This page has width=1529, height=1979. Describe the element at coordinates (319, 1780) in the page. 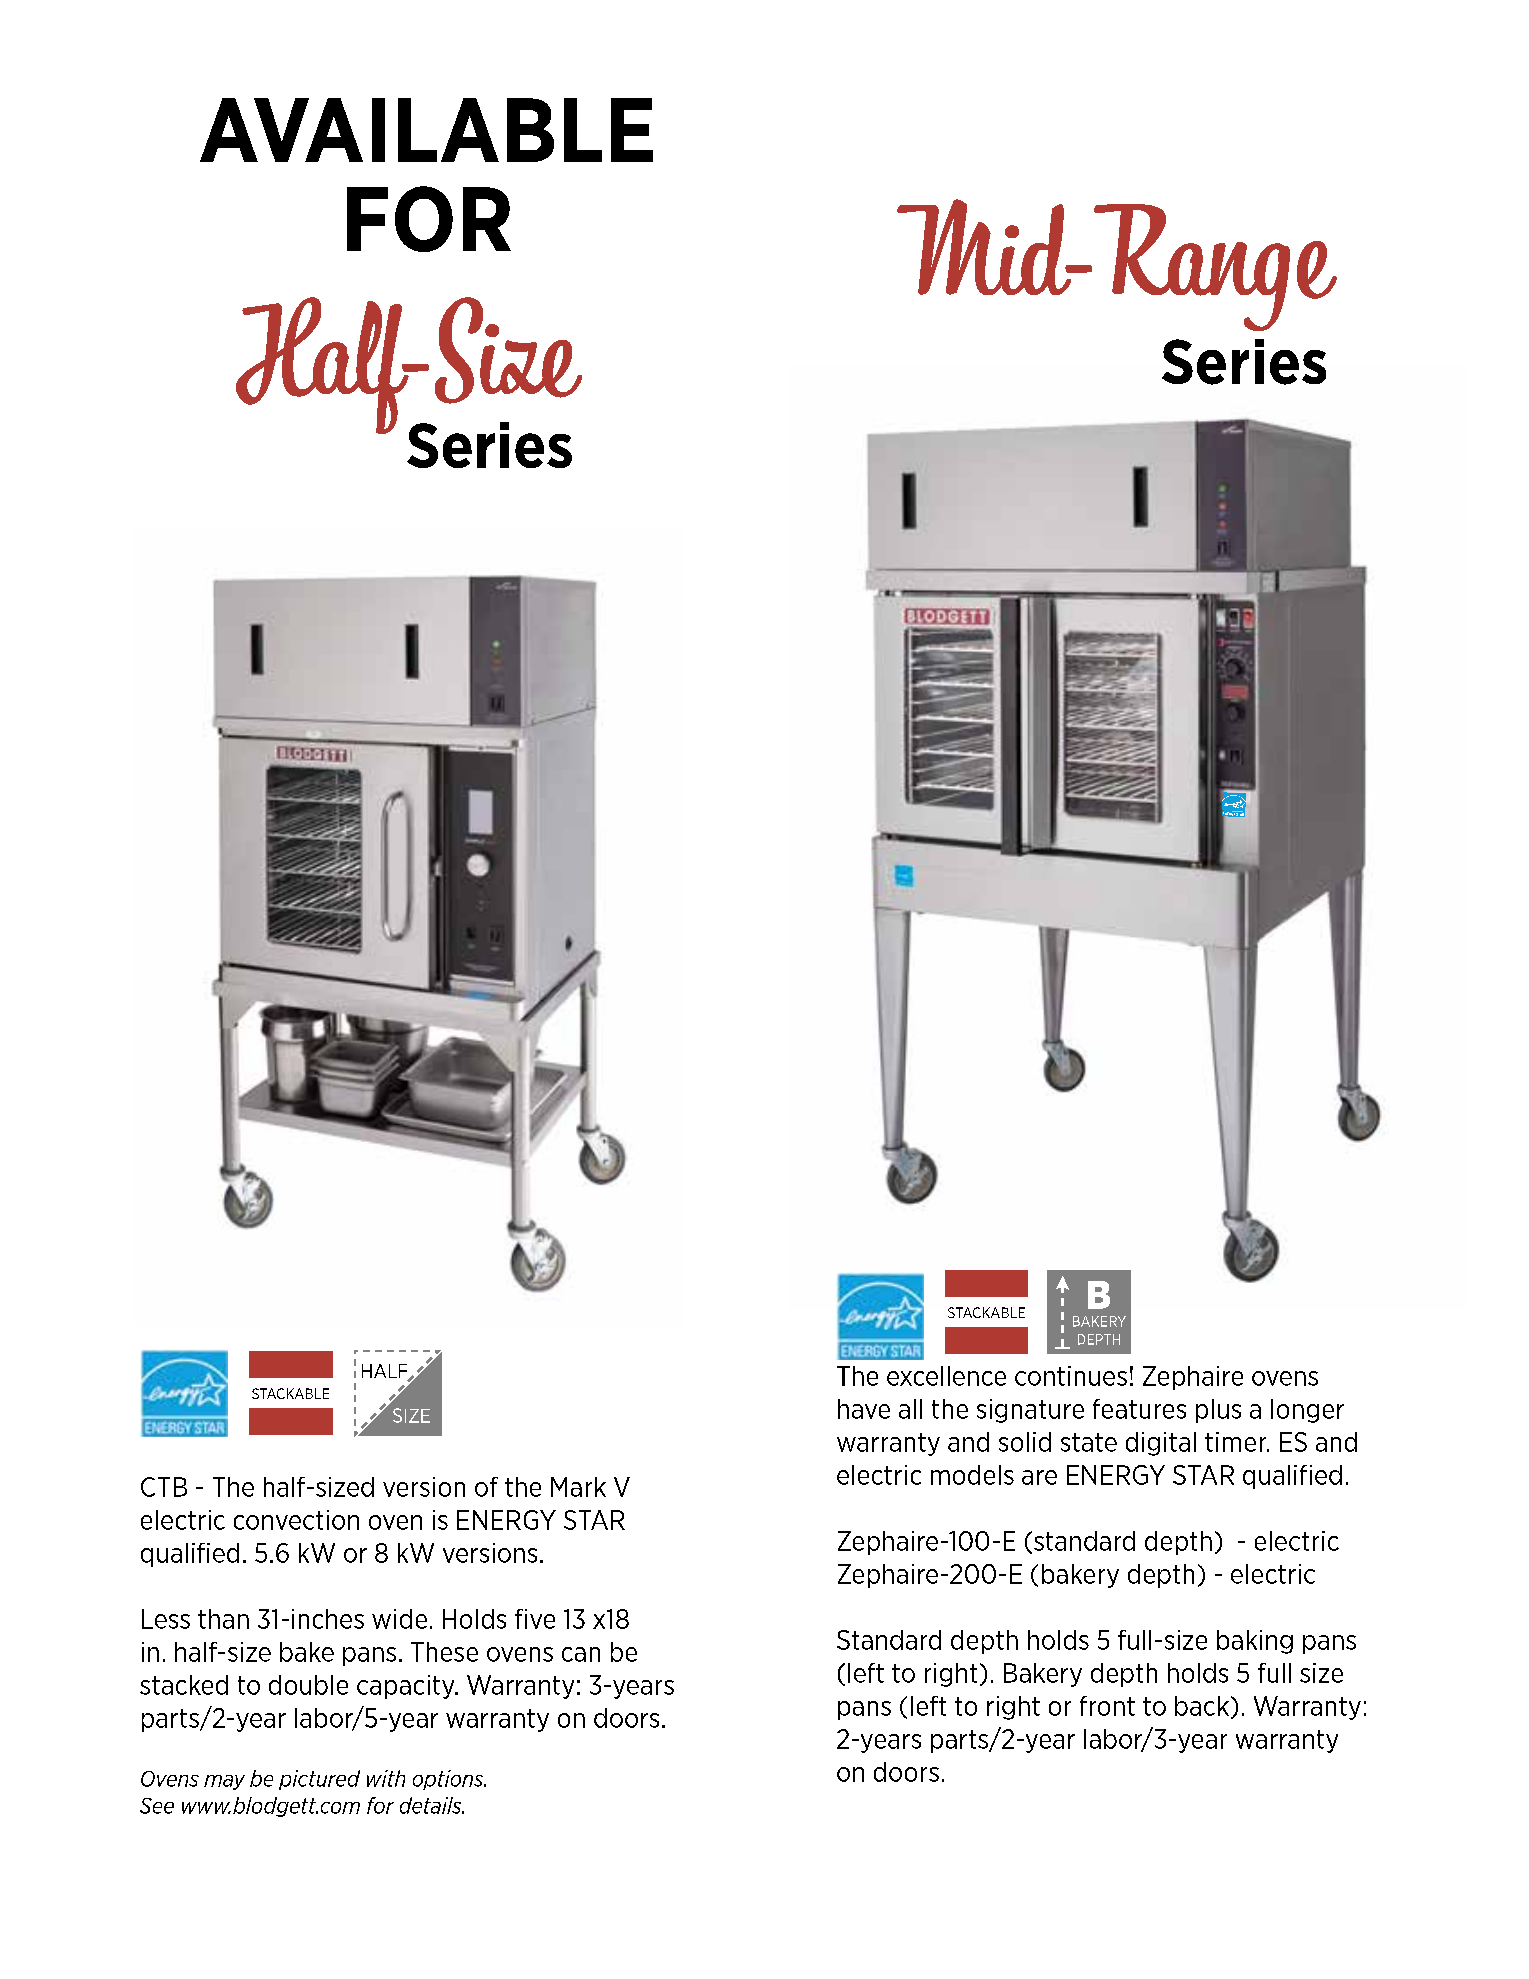

I see `pictured` at that location.
